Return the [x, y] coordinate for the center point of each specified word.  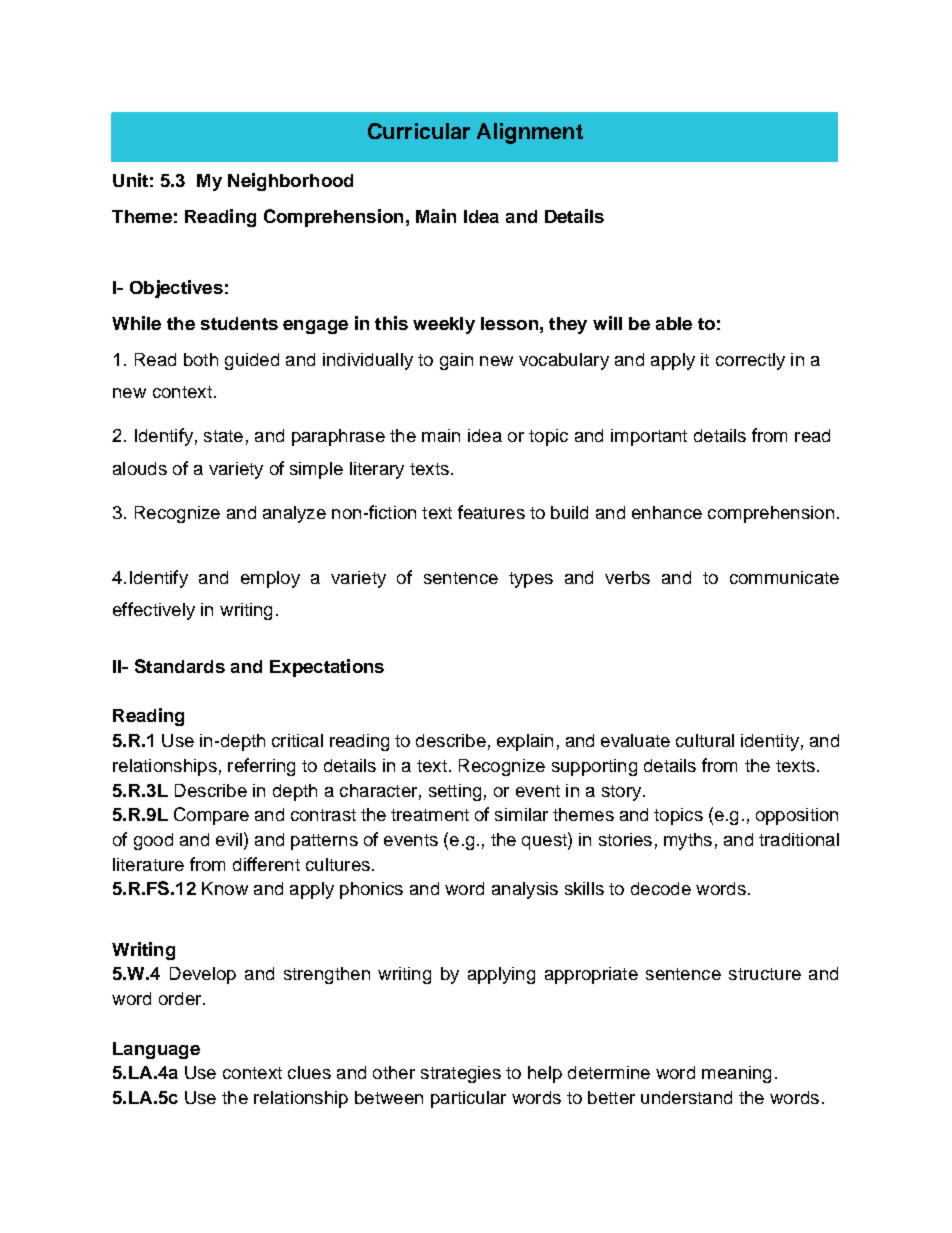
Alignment [530, 133]
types [531, 580]
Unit [130, 180]
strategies [461, 1074]
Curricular [419, 131]
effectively [154, 611]
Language [156, 1050]
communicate [784, 577]
